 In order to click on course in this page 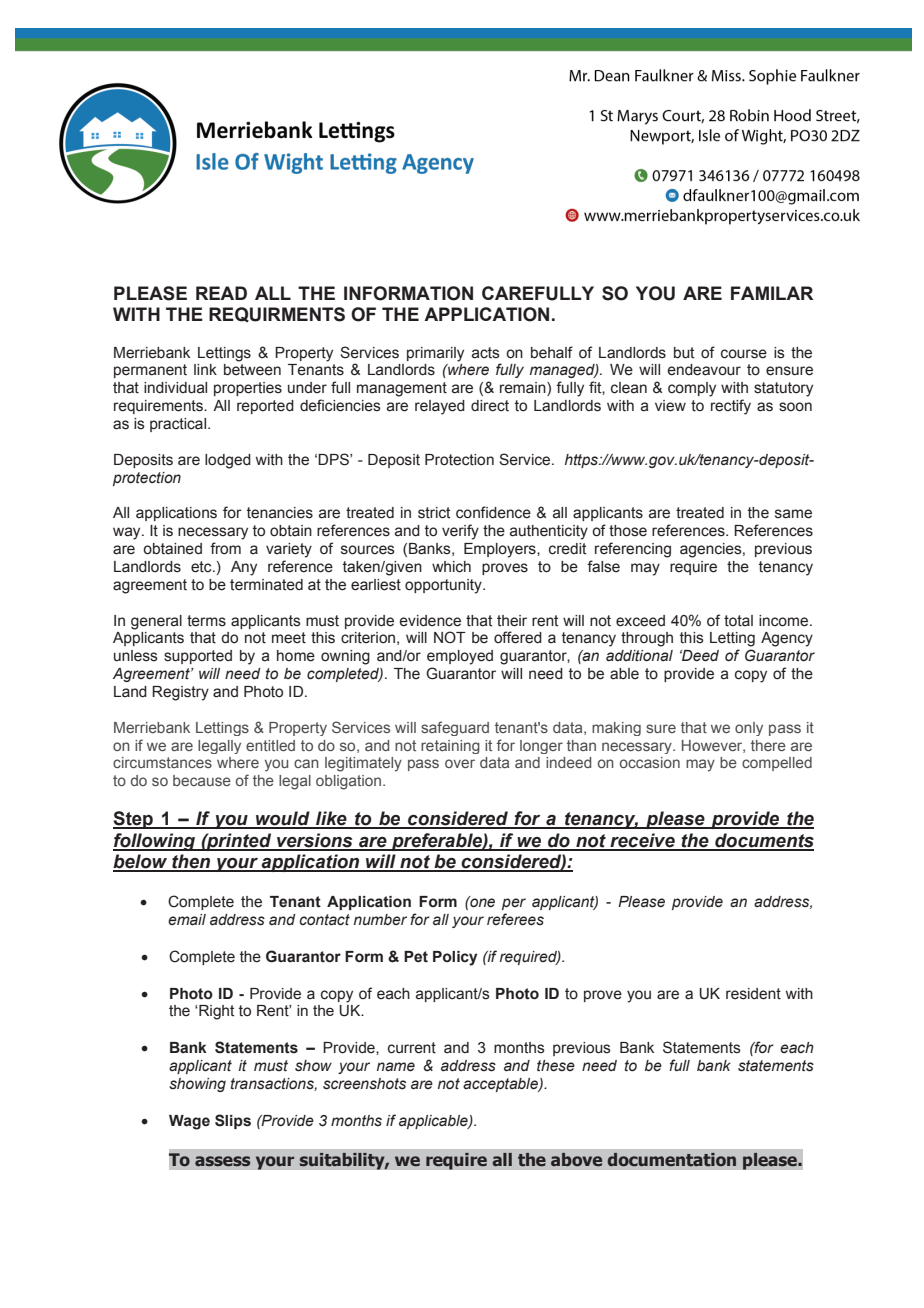, I will do `click(744, 354)`.
